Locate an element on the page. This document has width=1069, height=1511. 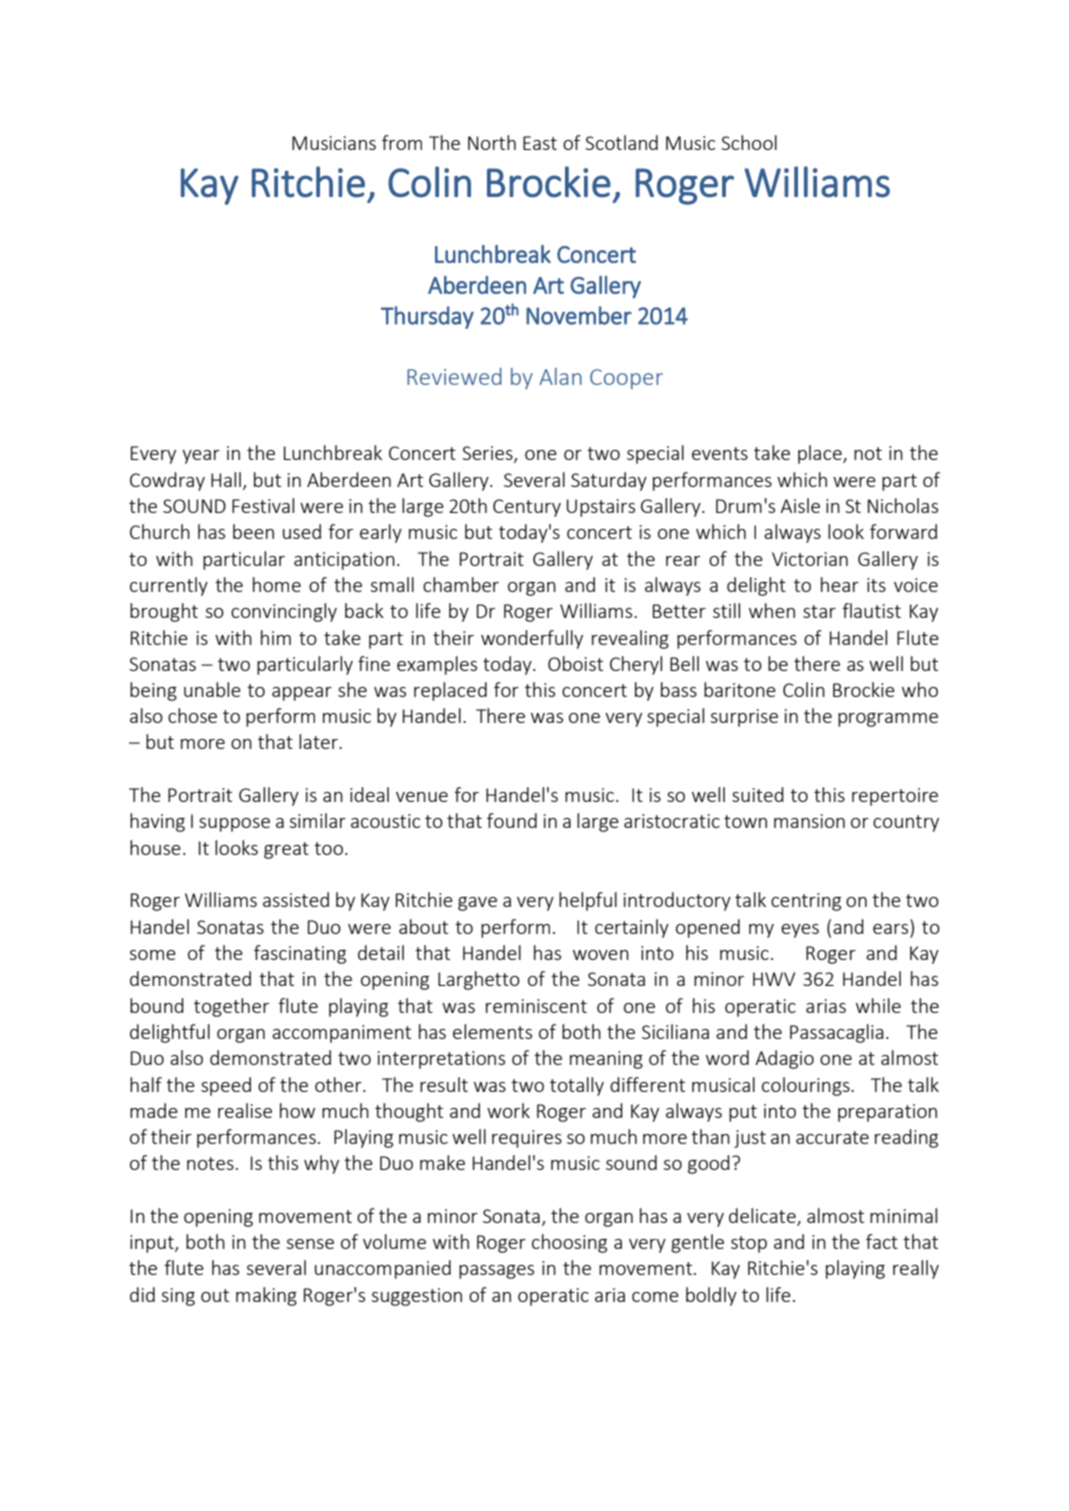
making is located at coordinates (266, 1296).
